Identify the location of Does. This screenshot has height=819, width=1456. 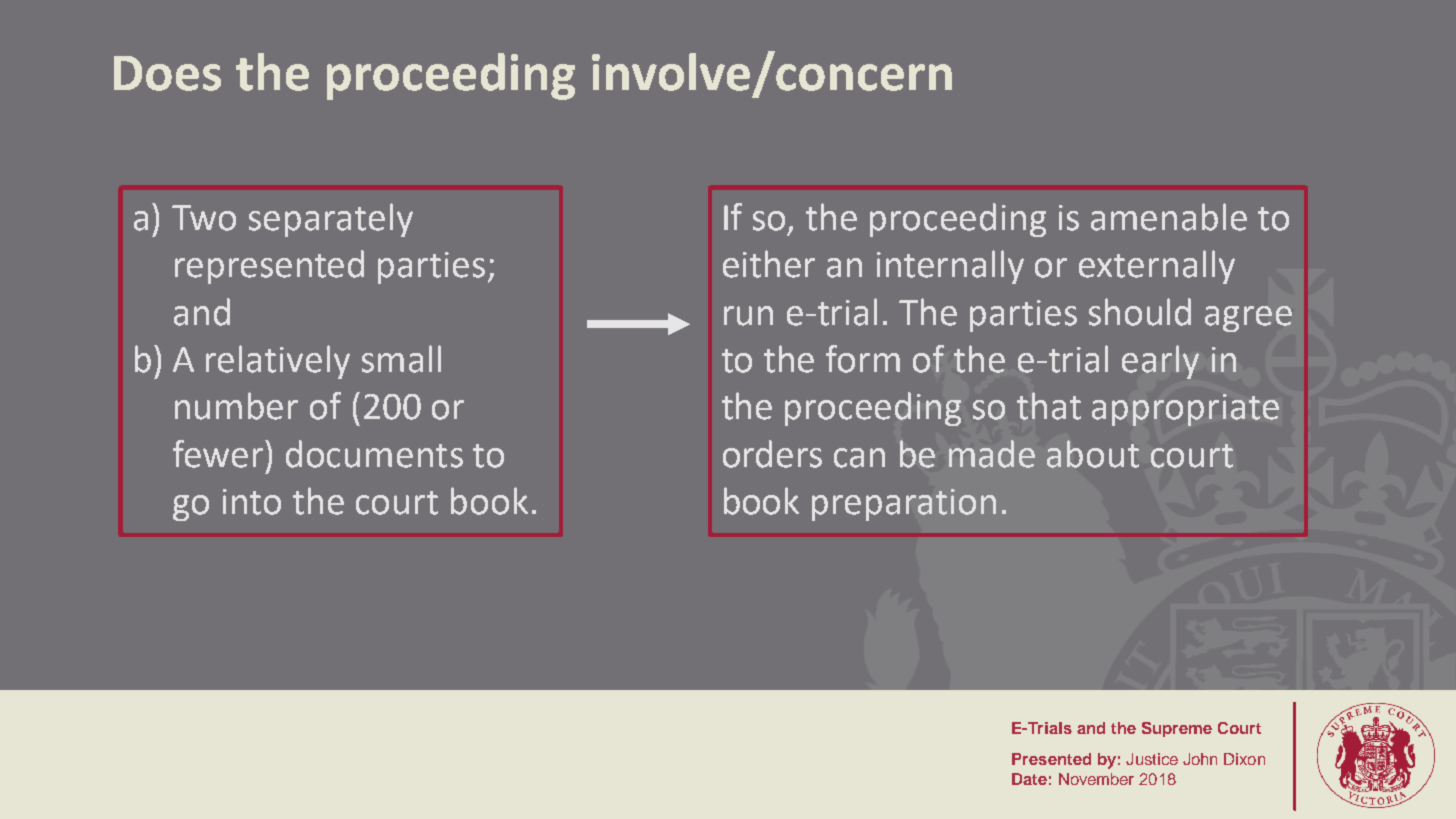
(167, 73).
